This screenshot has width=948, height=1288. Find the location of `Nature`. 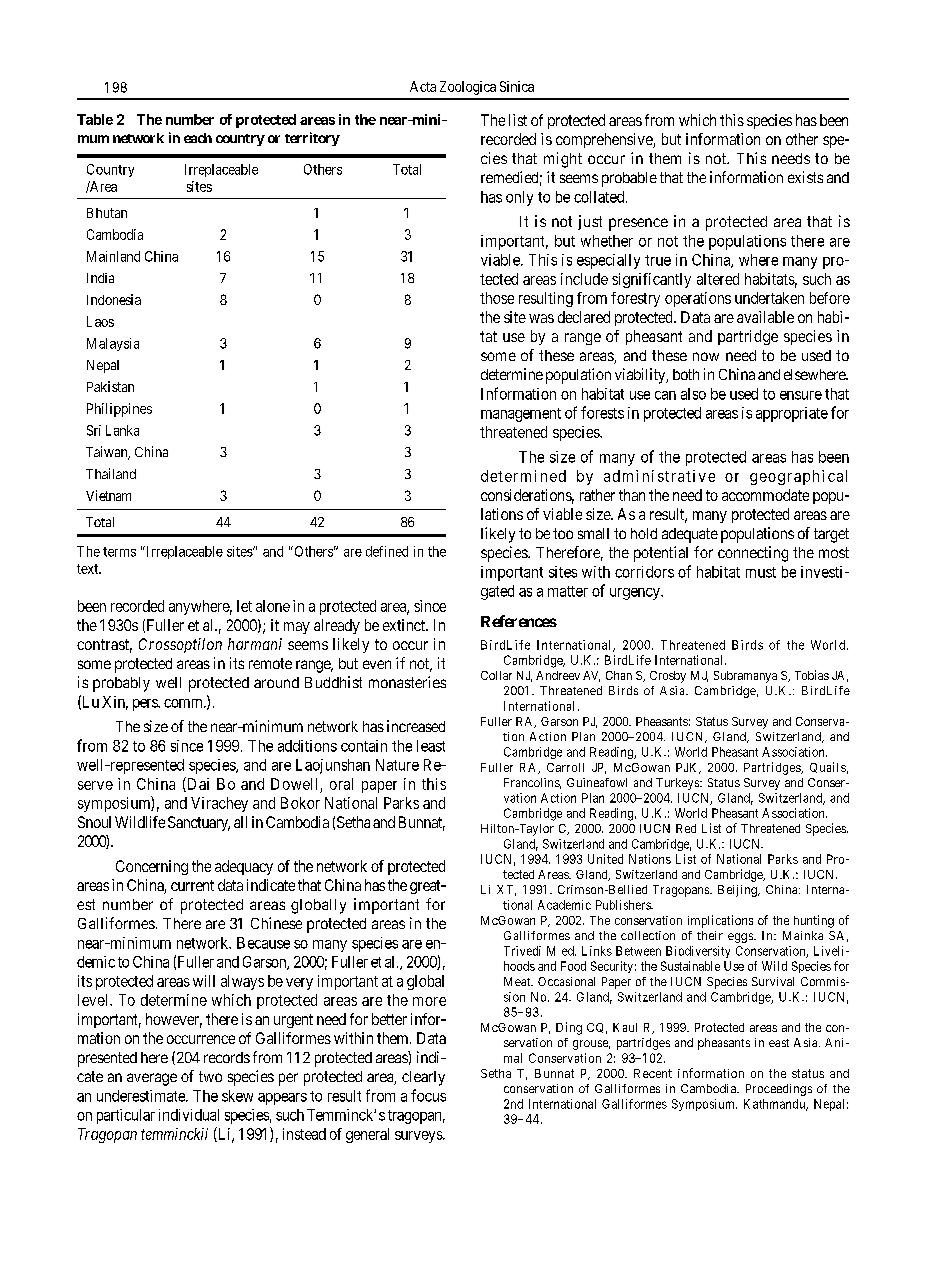

Nature is located at coordinates (397, 765).
